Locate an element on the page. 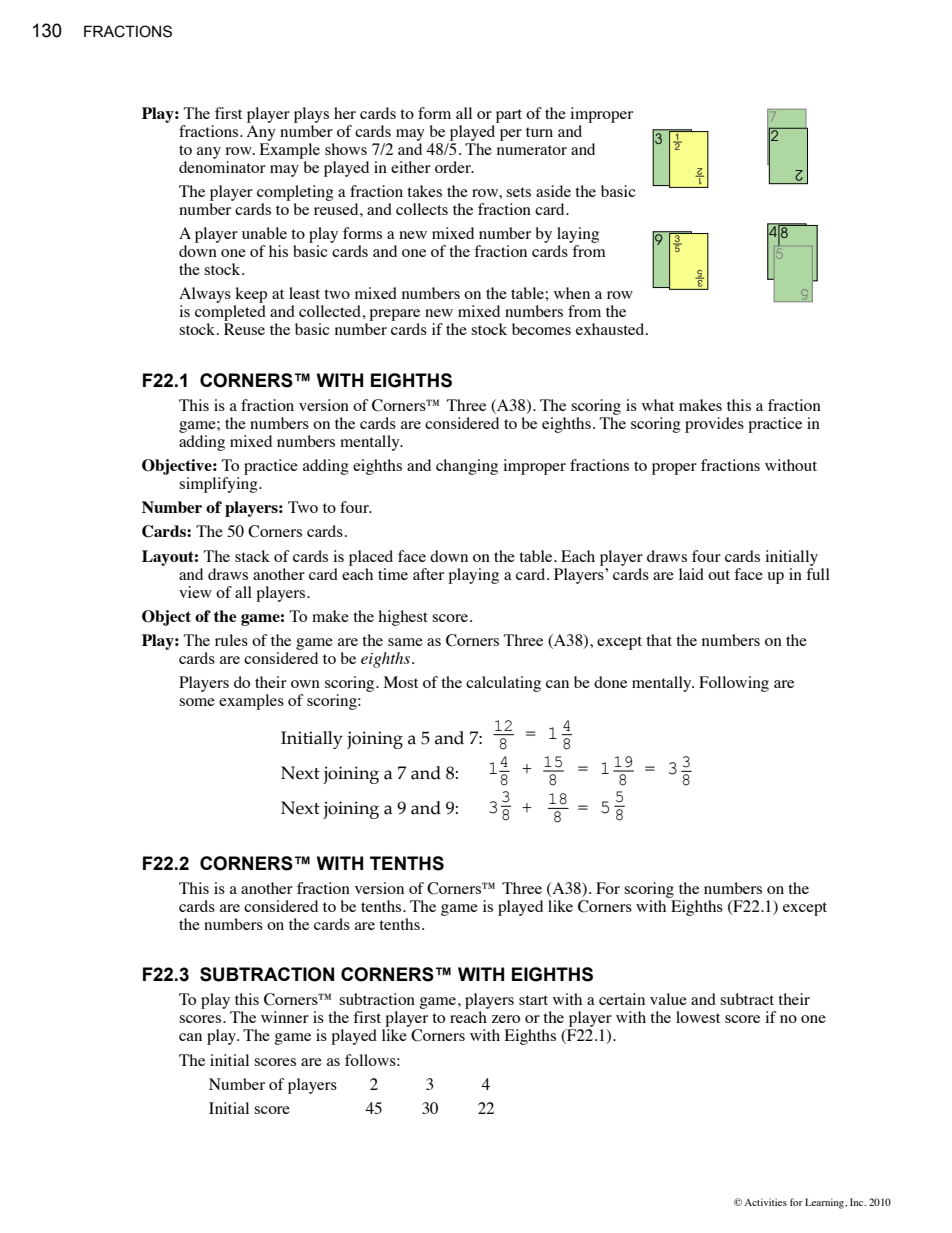 The width and height of the page is (952, 1233). Activities is located at coordinates (765, 1202).
